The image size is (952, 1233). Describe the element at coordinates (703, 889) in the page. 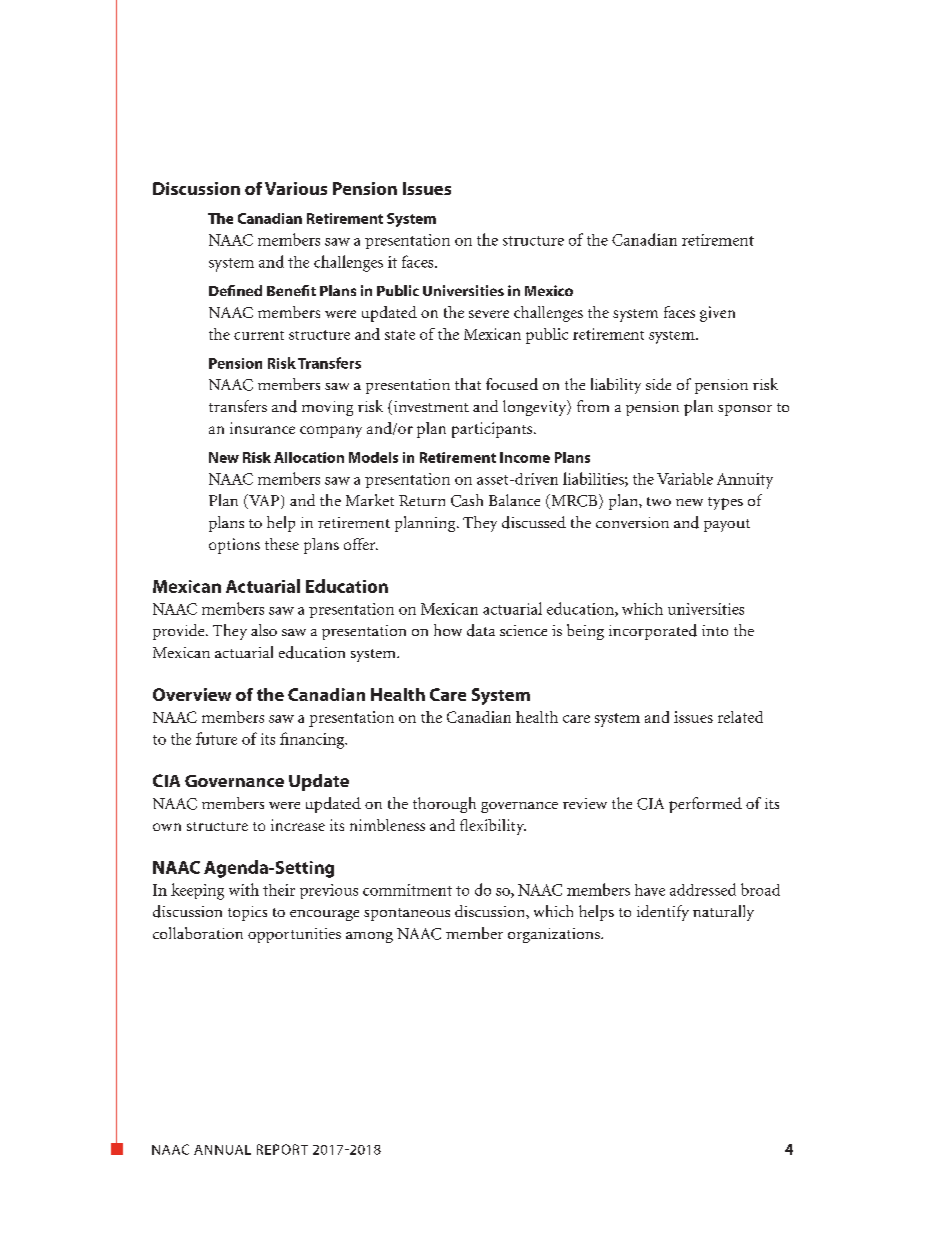

I see `addressed` at that location.
